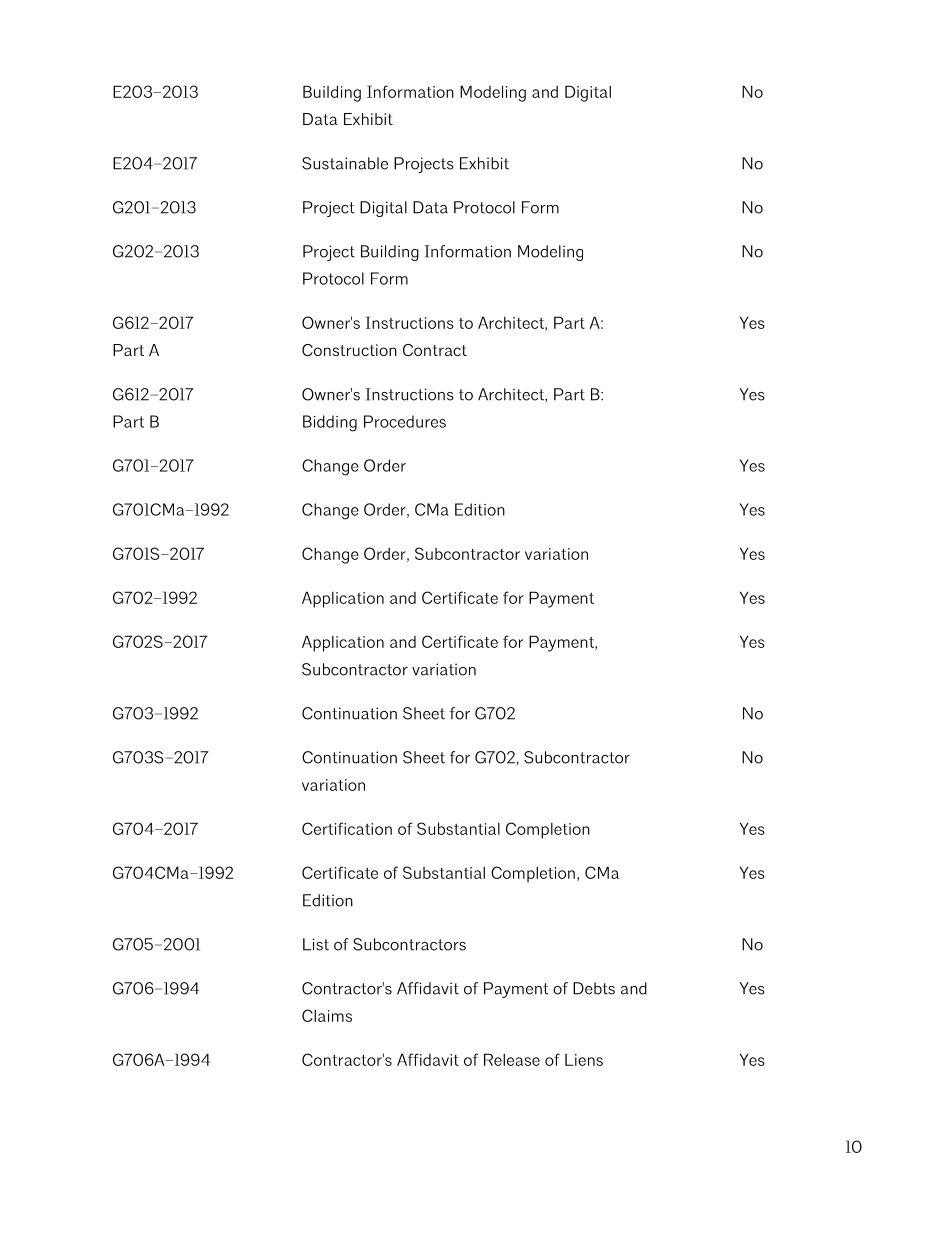  Describe the element at coordinates (327, 1015) in the screenshot. I see `Claims` at that location.
